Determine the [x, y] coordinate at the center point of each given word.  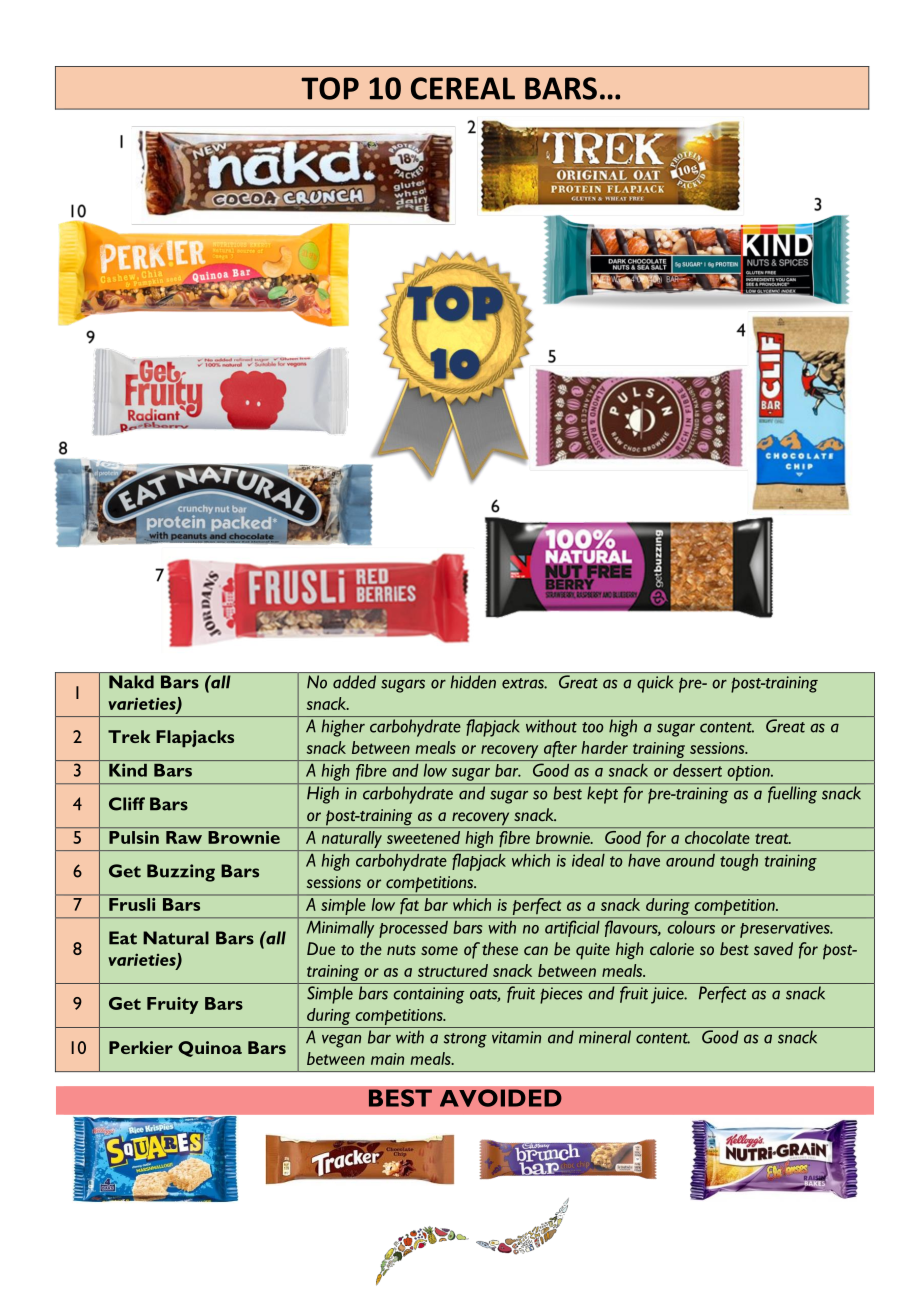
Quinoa [210, 1049]
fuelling [792, 795]
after [560, 749]
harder [605, 747]
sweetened [423, 837]
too [593, 727]
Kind [128, 770]
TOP [330, 88]
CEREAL [463, 88]
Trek [129, 736]
